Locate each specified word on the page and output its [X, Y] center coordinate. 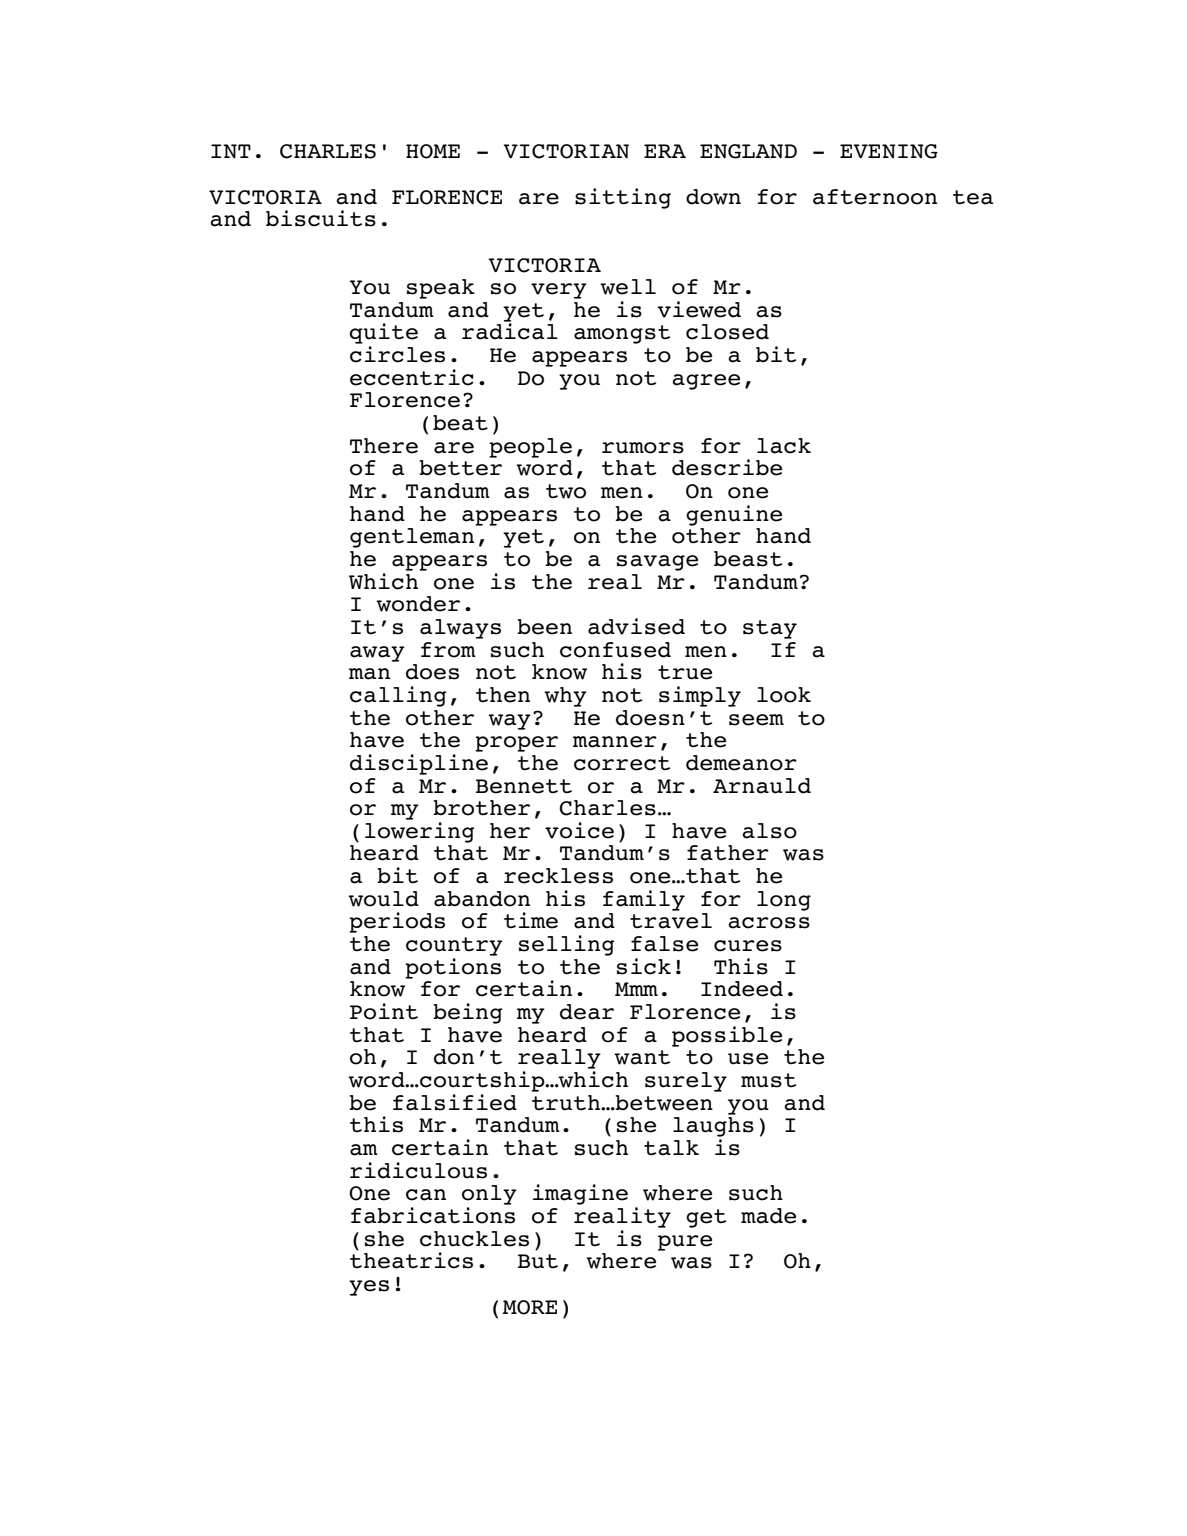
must [768, 1080]
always [460, 629]
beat [460, 423]
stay [770, 629]
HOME [433, 151]
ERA [665, 151]
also [769, 831]
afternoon [875, 197]
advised [636, 626]
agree [706, 382]
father [728, 853]
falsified [455, 1102]
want [642, 1057]
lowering [420, 832]
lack [784, 446]
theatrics [411, 1259]
